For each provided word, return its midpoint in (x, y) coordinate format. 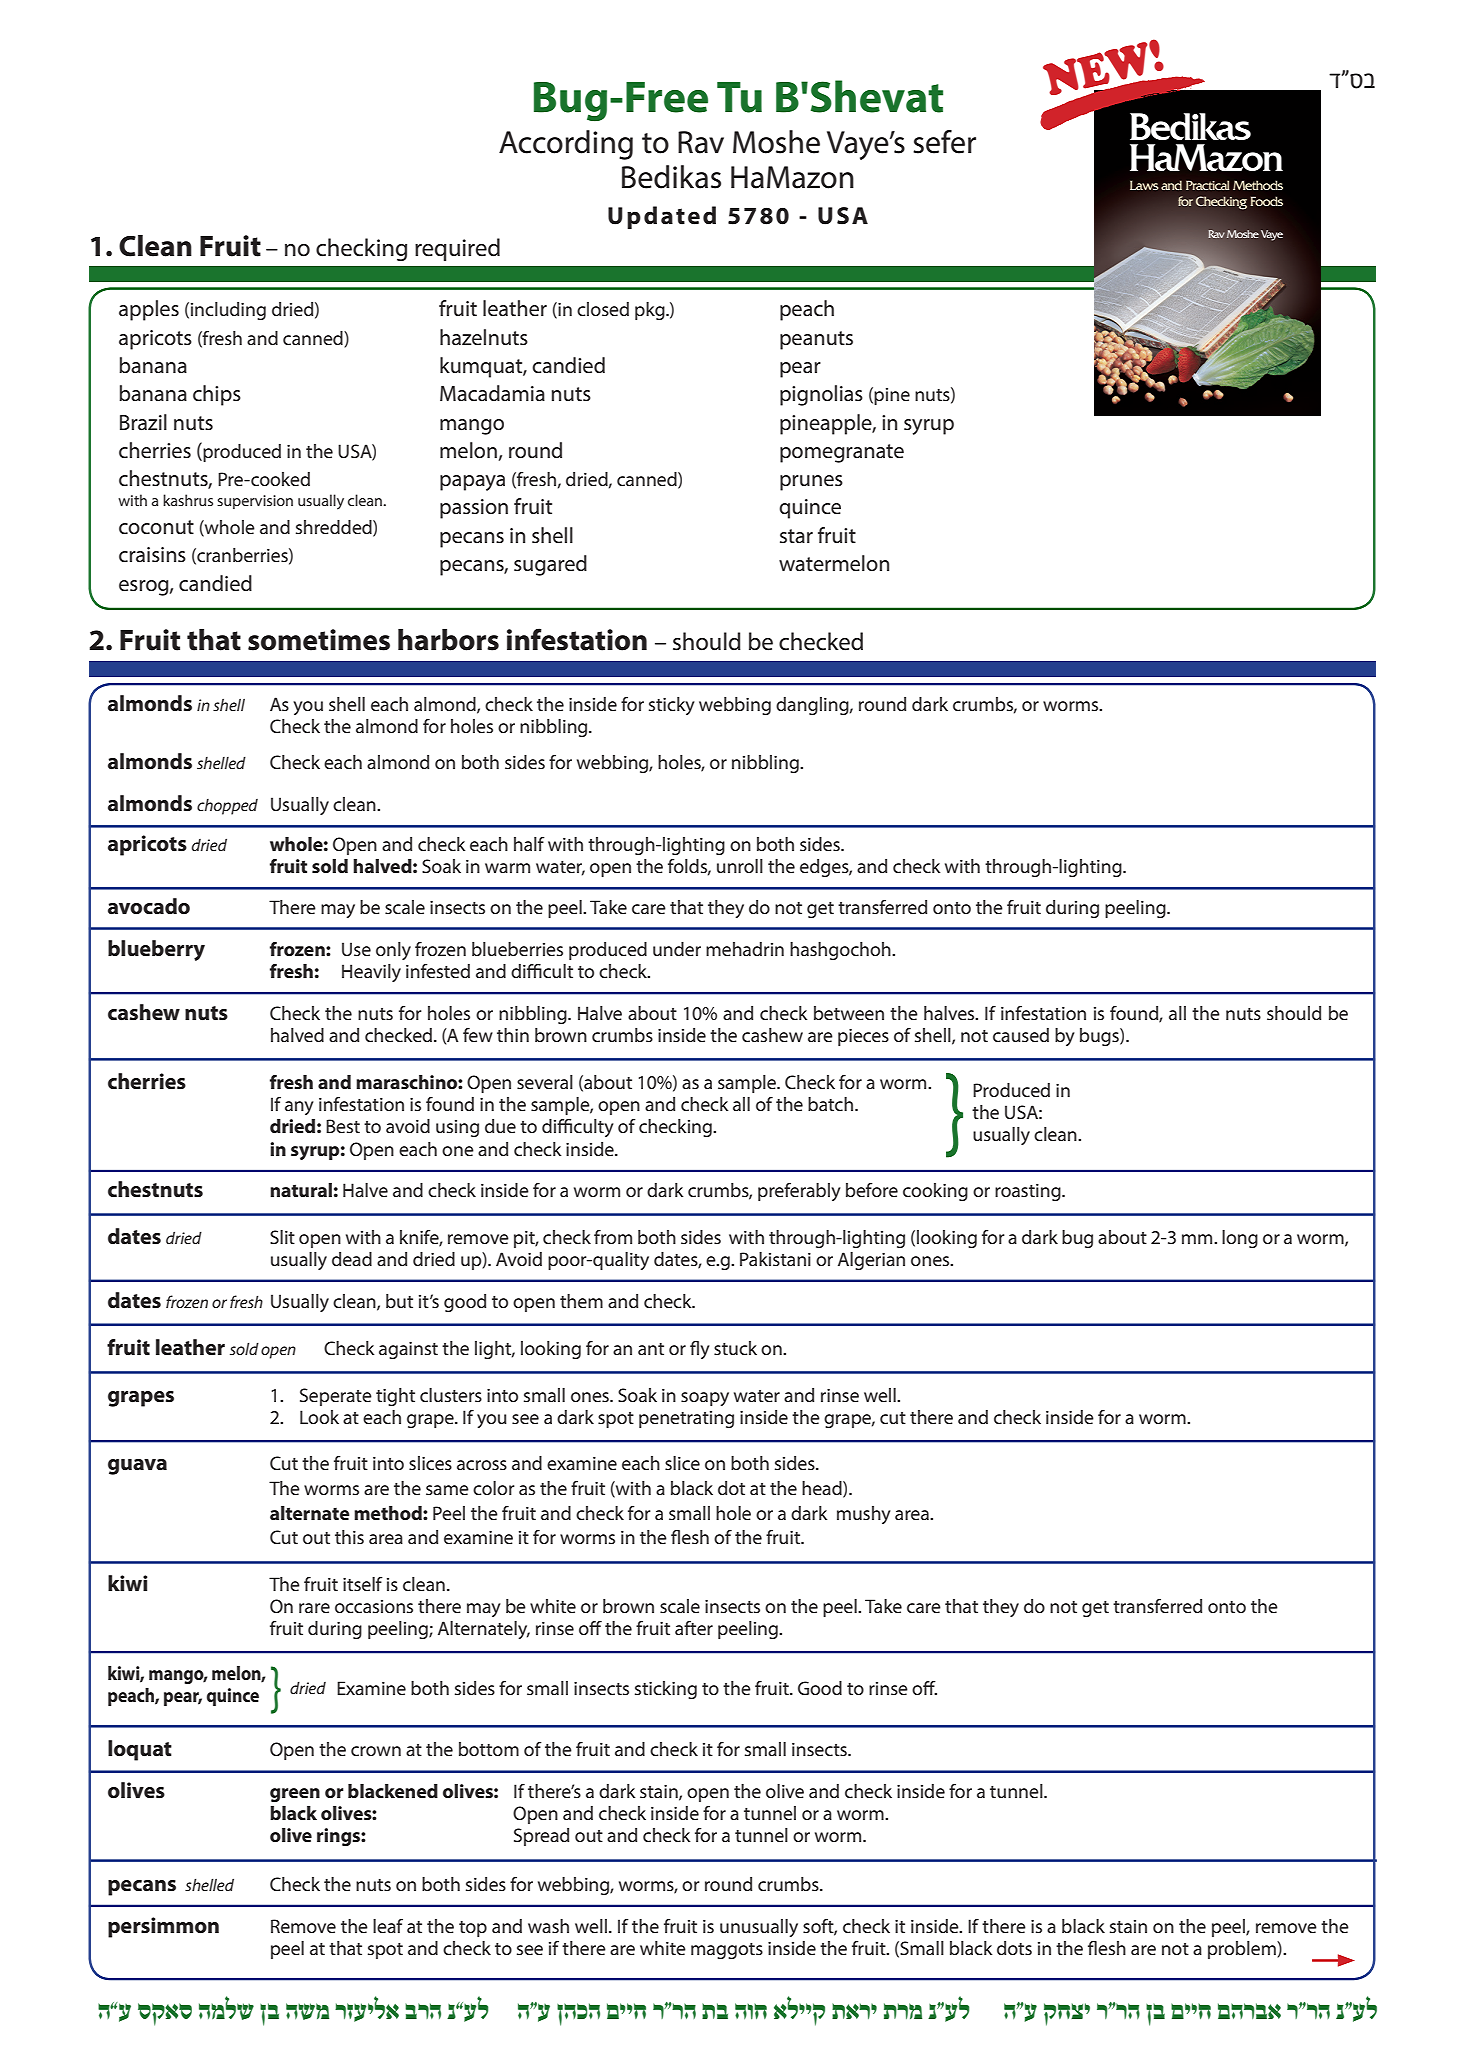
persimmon (163, 1927)
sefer (944, 142)
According (566, 145)
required (457, 249)
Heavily (371, 973)
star (796, 536)
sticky (672, 706)
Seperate (336, 1397)
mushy (864, 1515)
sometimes (319, 640)
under (677, 949)
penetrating (686, 1419)
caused (1021, 1035)
